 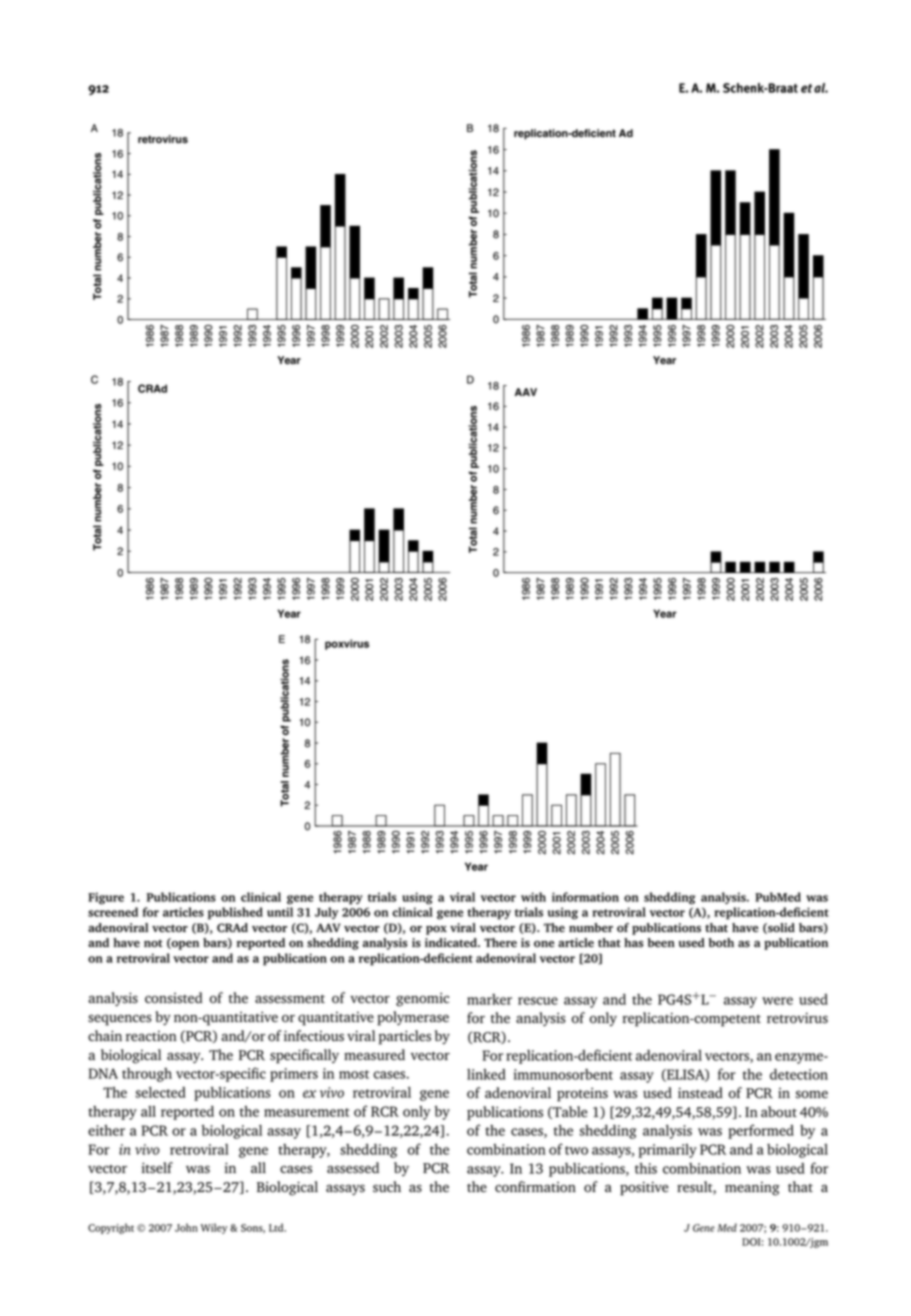 I want to click on John, so click(x=186, y=1227).
